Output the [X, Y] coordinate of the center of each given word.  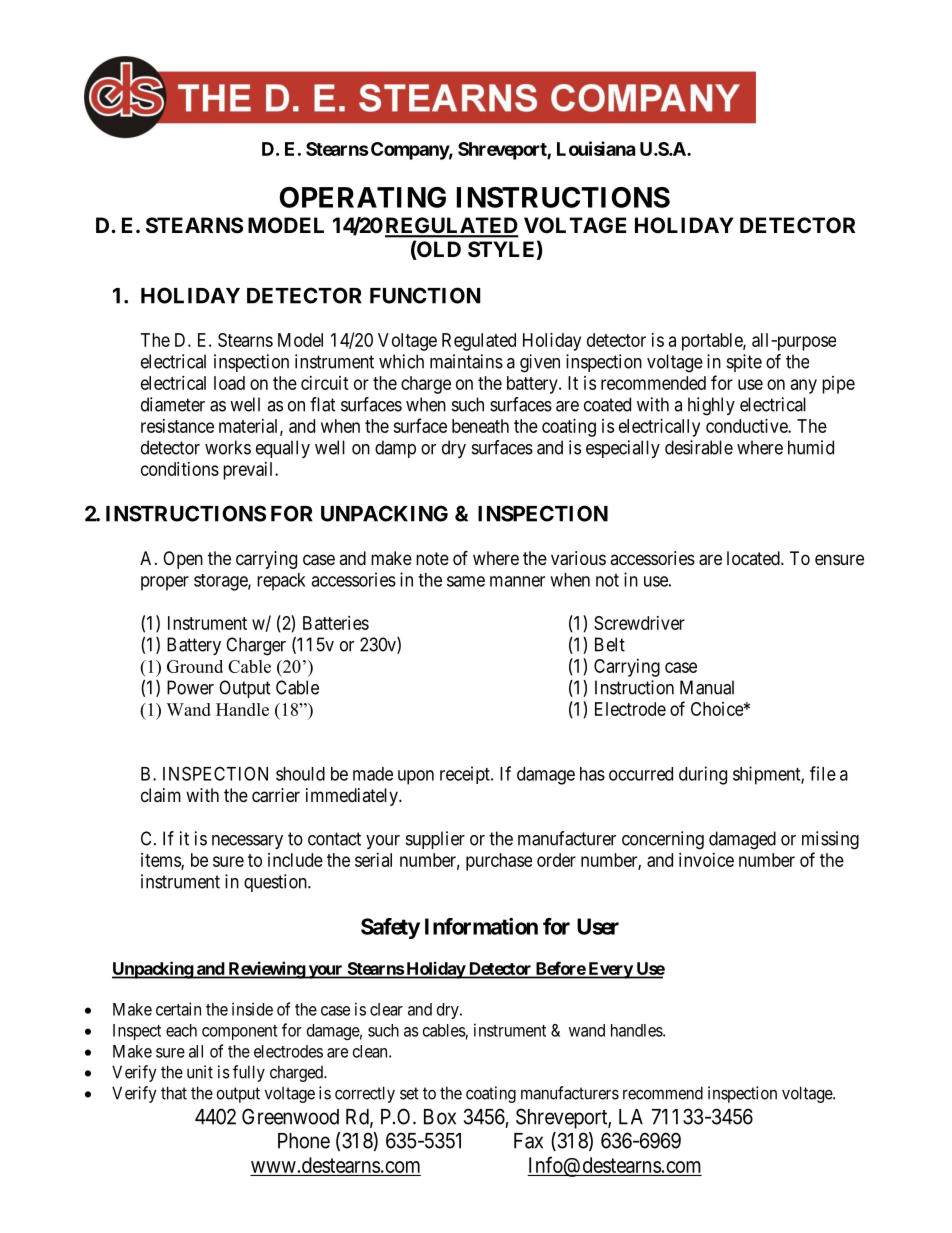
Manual [707, 687]
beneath [480, 426]
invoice [706, 860]
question [276, 883]
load [229, 383]
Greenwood [290, 1116]
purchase [499, 862]
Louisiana [596, 148]
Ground [195, 666]
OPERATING [362, 197]
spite [744, 363]
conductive [747, 426]
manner [517, 581]
